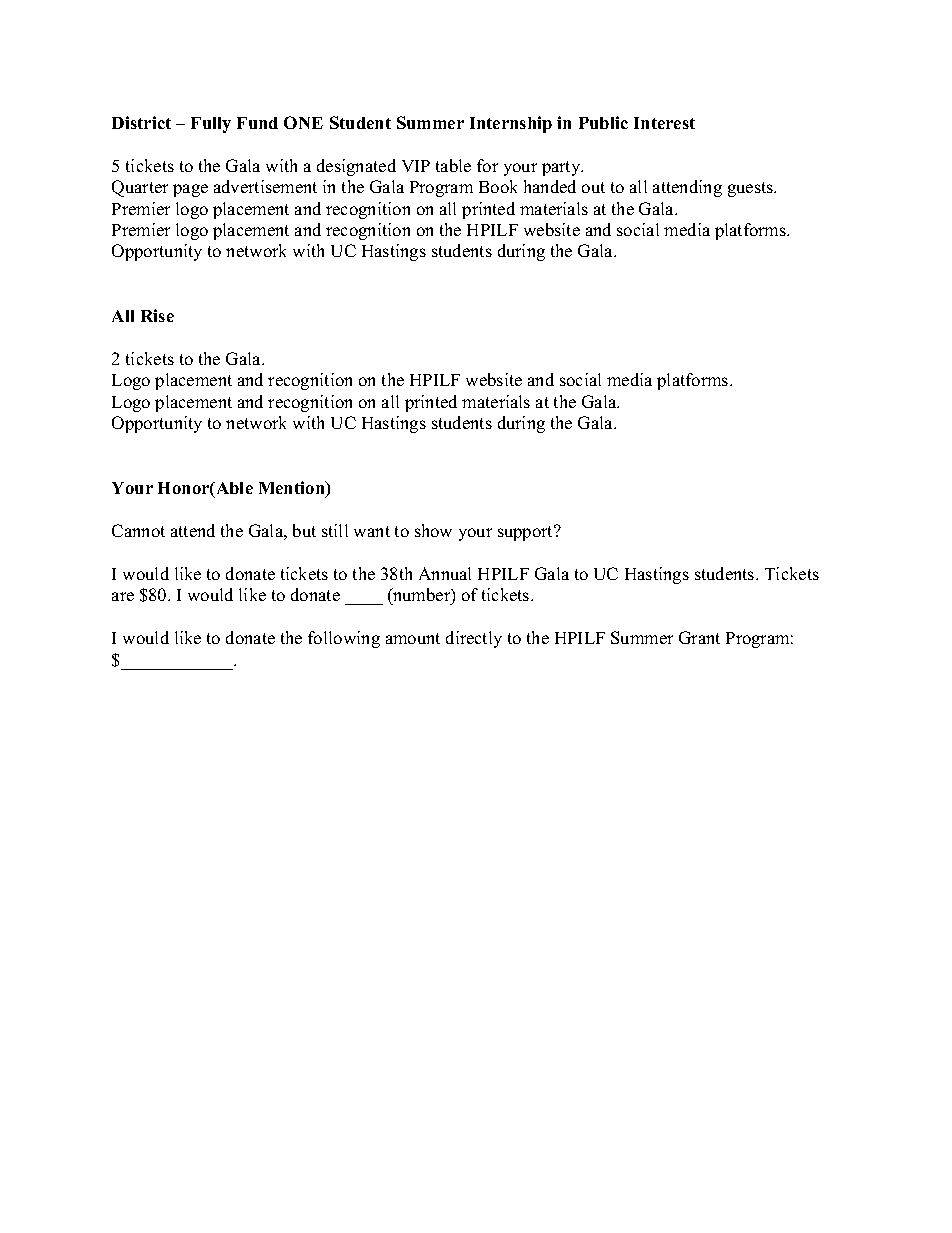 The height and width of the screenshot is (1233, 952). I want to click on want, so click(372, 531).
